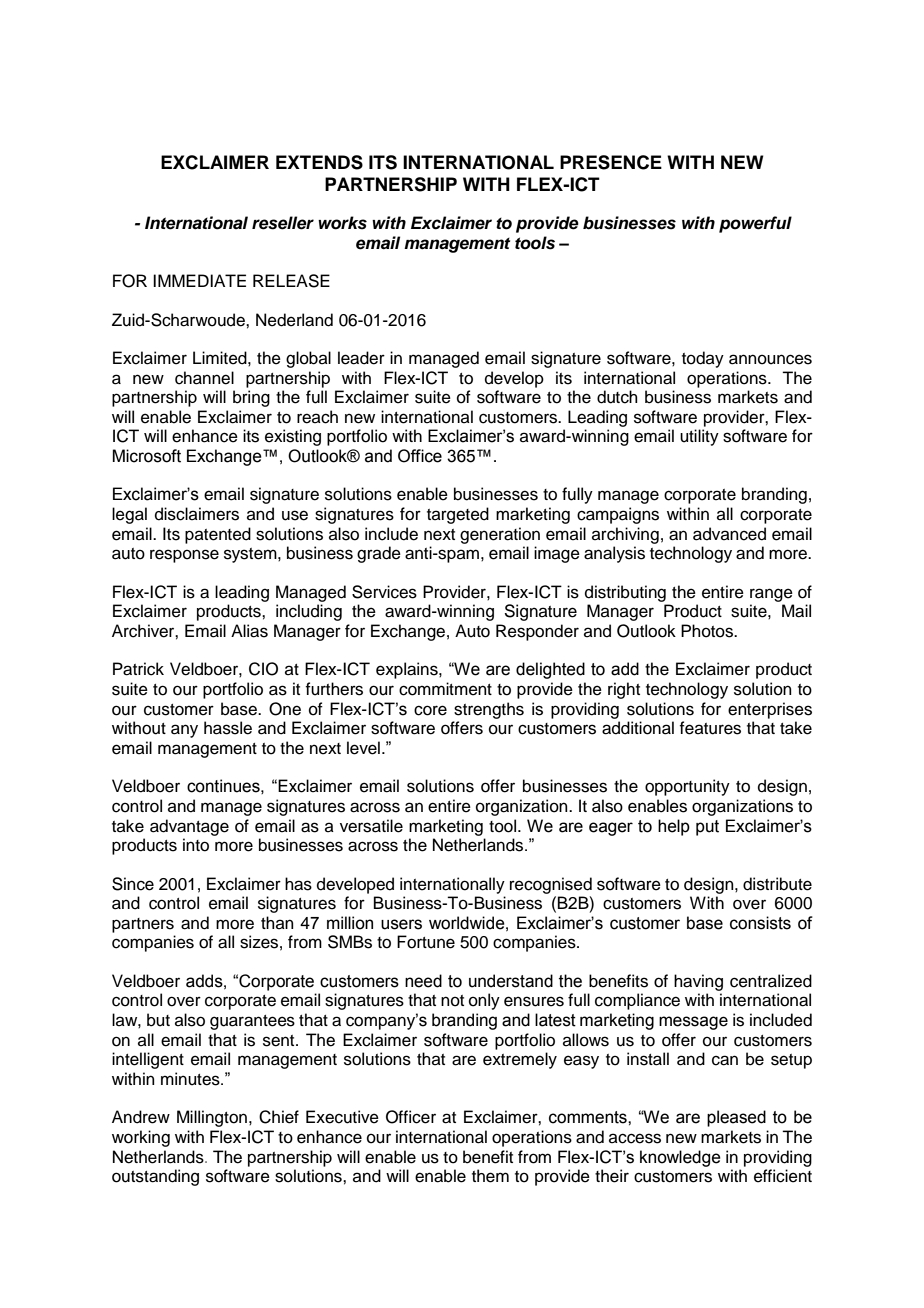  What do you see at coordinates (490, 1176) in the screenshot?
I see `them` at bounding box center [490, 1176].
